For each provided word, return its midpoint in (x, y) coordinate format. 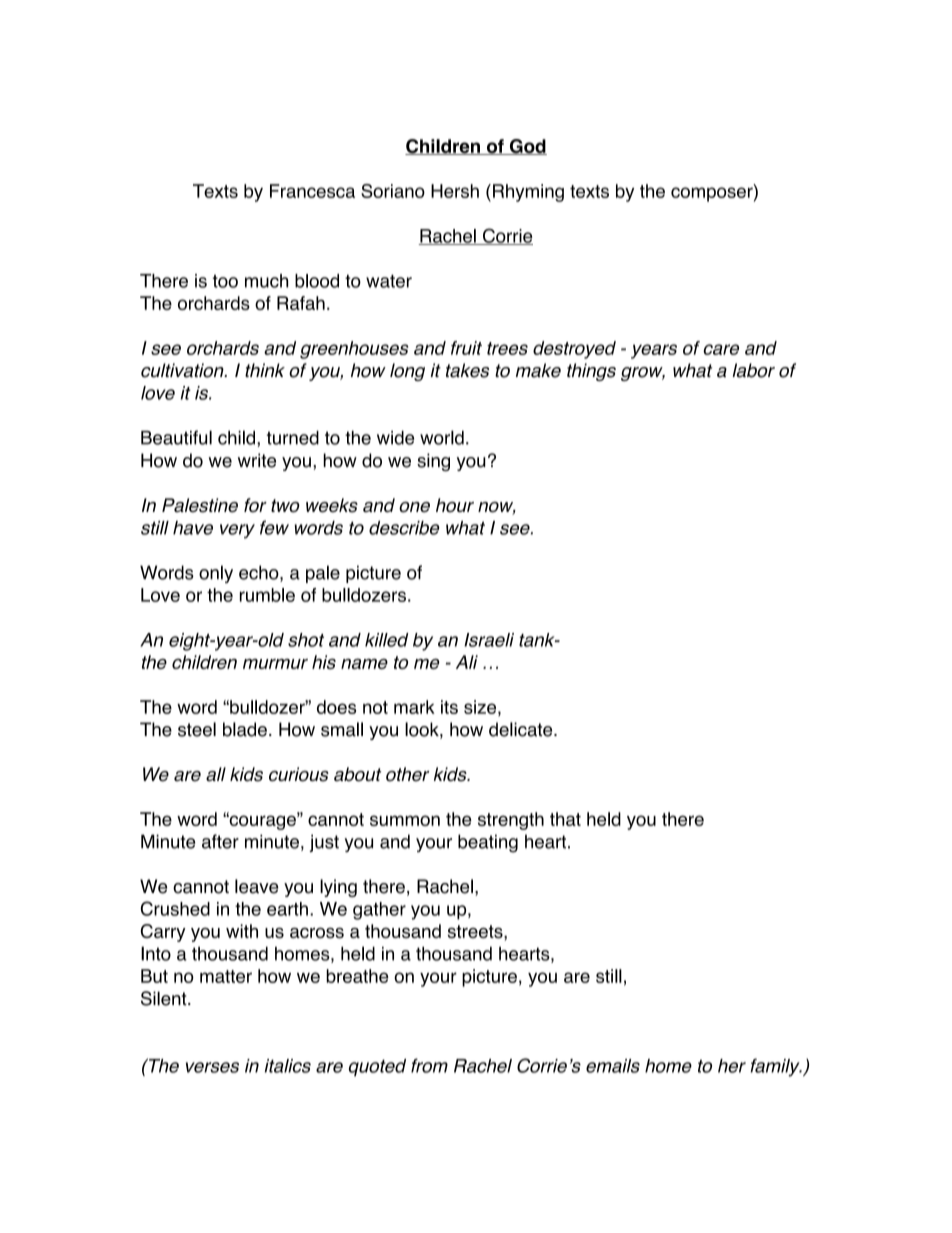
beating (488, 843)
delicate (522, 729)
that (565, 819)
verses (212, 1067)
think (265, 370)
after (220, 841)
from (429, 1065)
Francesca (312, 191)
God (527, 147)
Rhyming (528, 193)
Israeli (489, 640)
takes (467, 370)
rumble (267, 595)
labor (753, 370)
